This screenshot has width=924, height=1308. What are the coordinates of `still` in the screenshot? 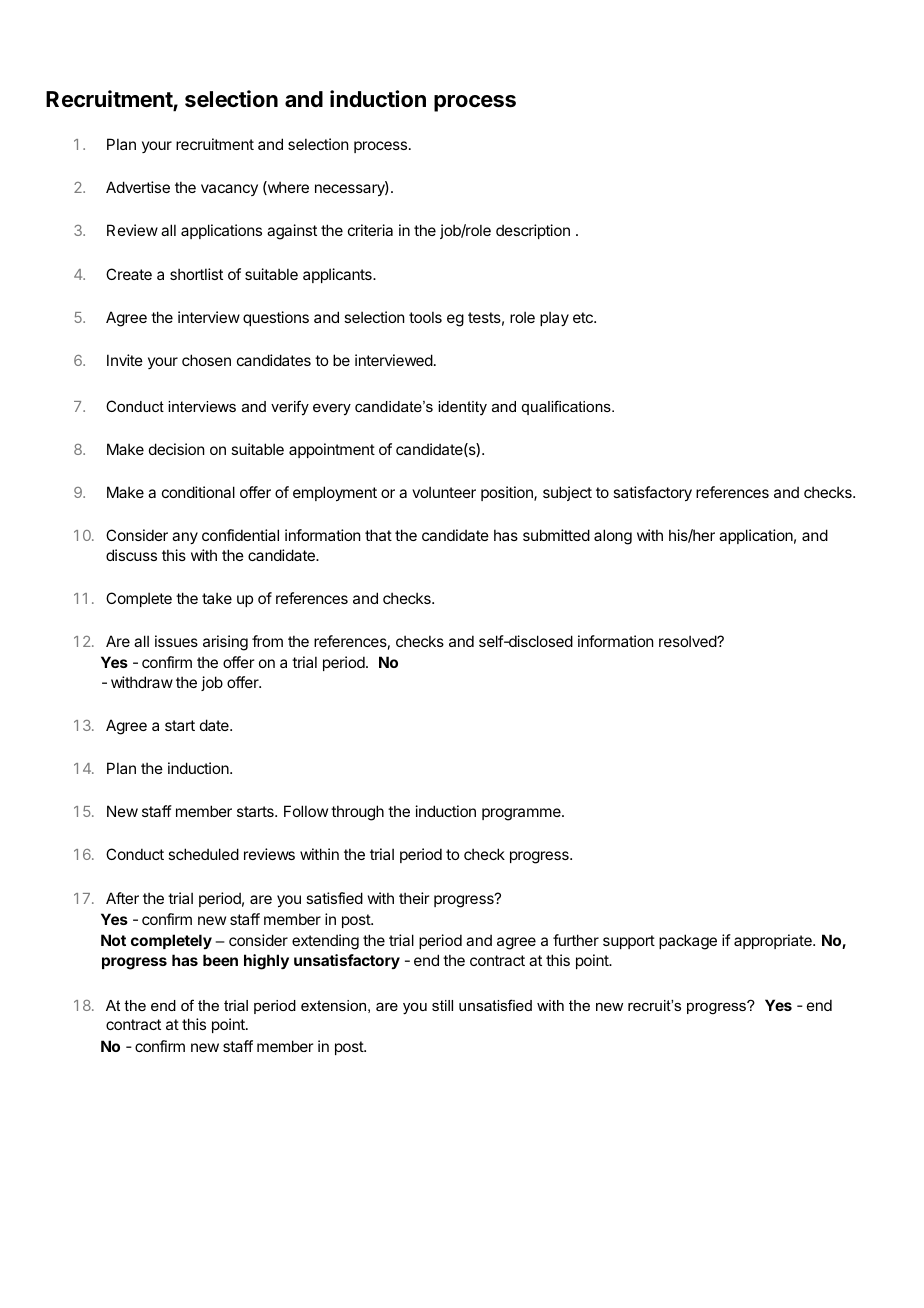 It's located at (442, 1005).
